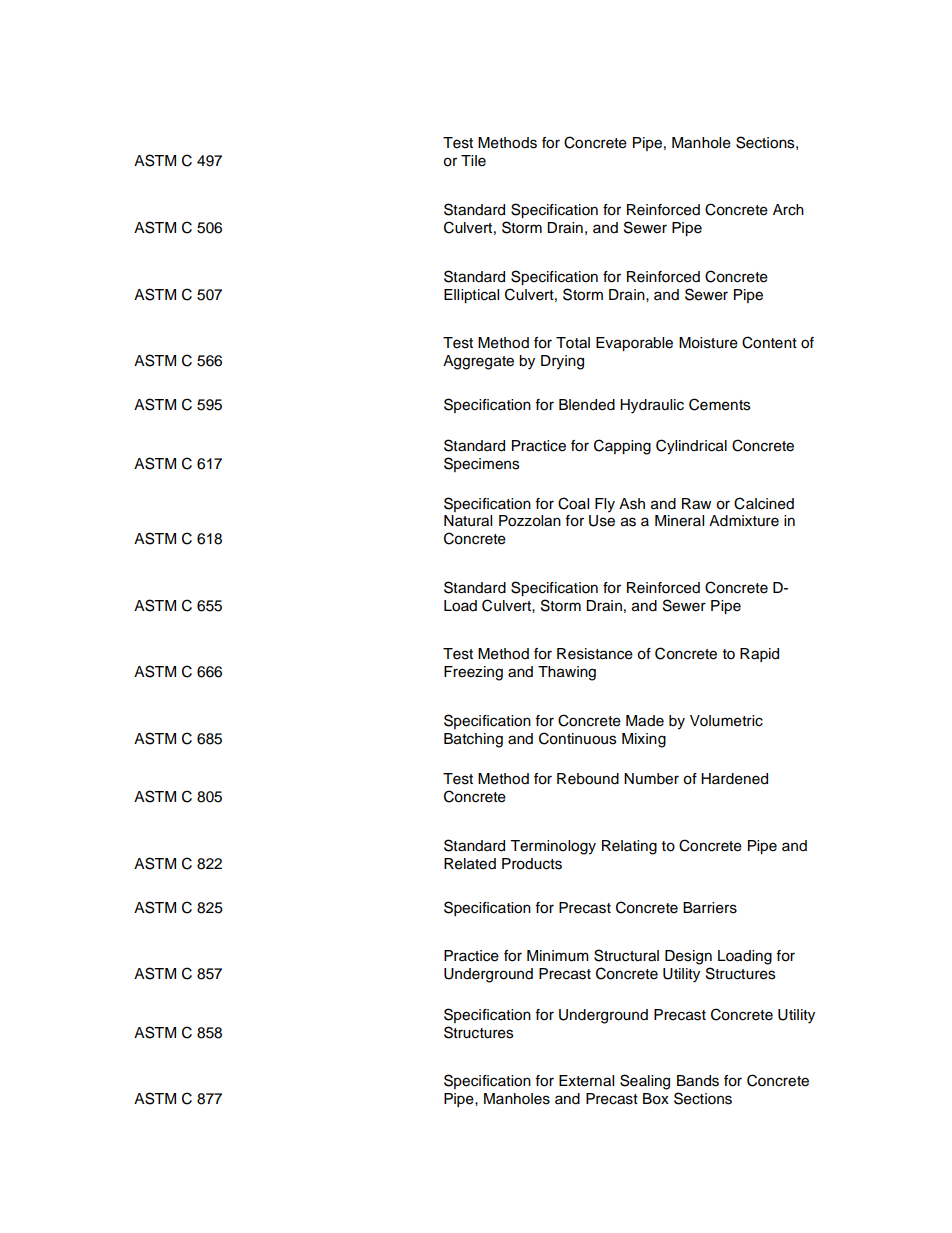 This image has width=952, height=1233. I want to click on Batching, so click(473, 740).
